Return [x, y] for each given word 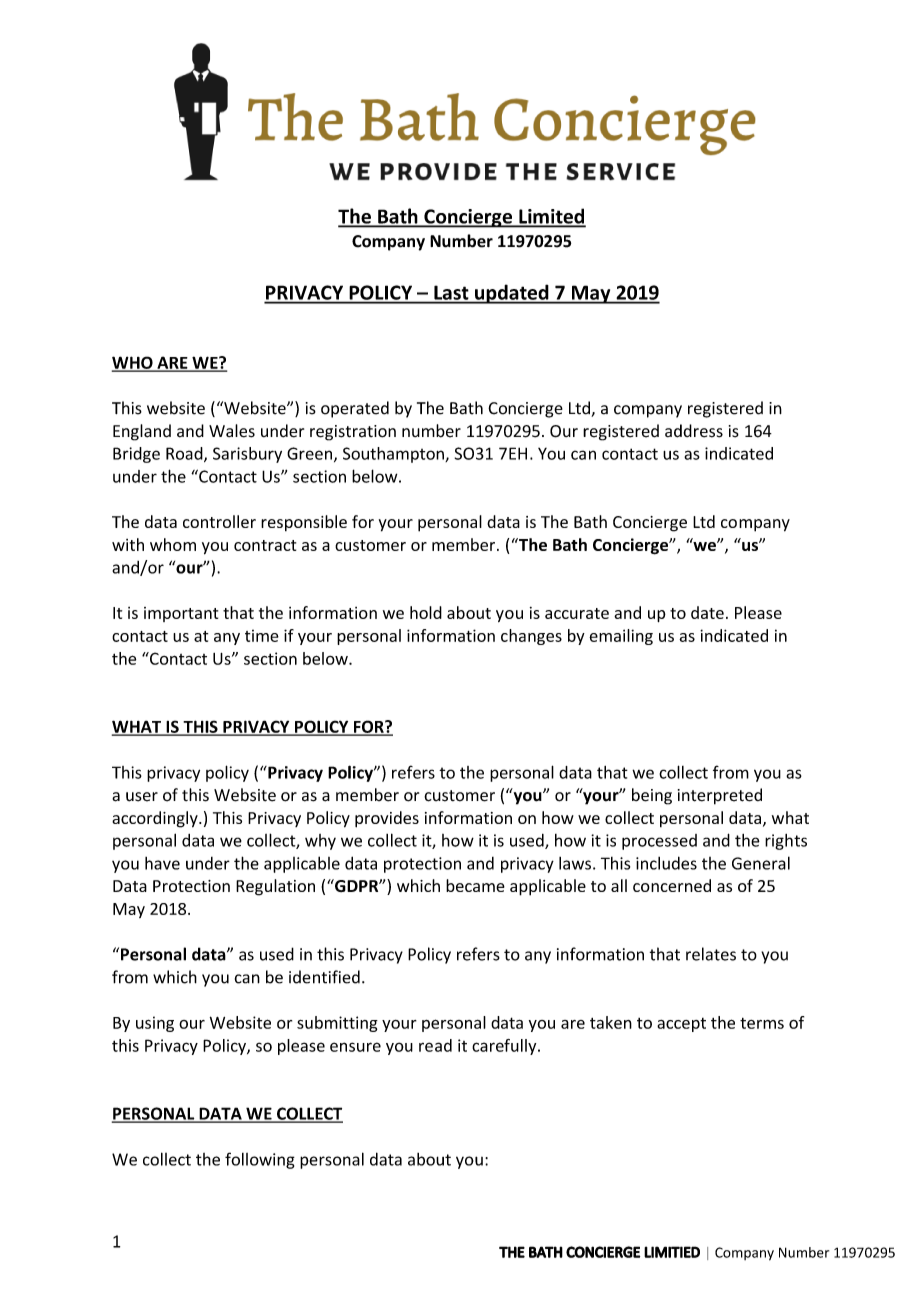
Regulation [275, 887]
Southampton [394, 455]
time [262, 636]
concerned [672, 885]
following [260, 1160]
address [694, 431]
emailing [621, 637]
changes [531, 637]
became [475, 885]
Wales [232, 431]
